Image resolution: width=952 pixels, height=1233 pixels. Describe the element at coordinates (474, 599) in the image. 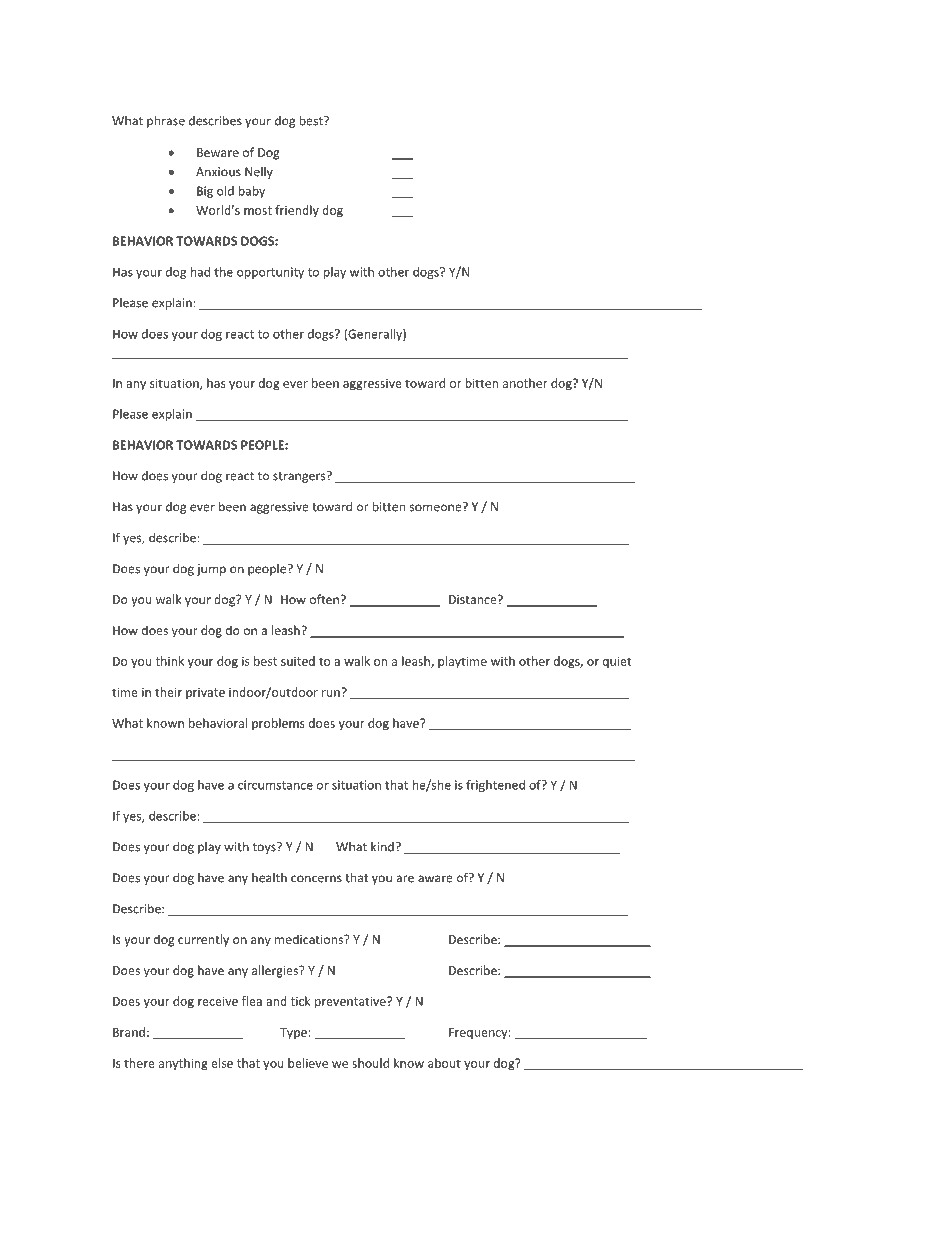

I see `Distance` at that location.
